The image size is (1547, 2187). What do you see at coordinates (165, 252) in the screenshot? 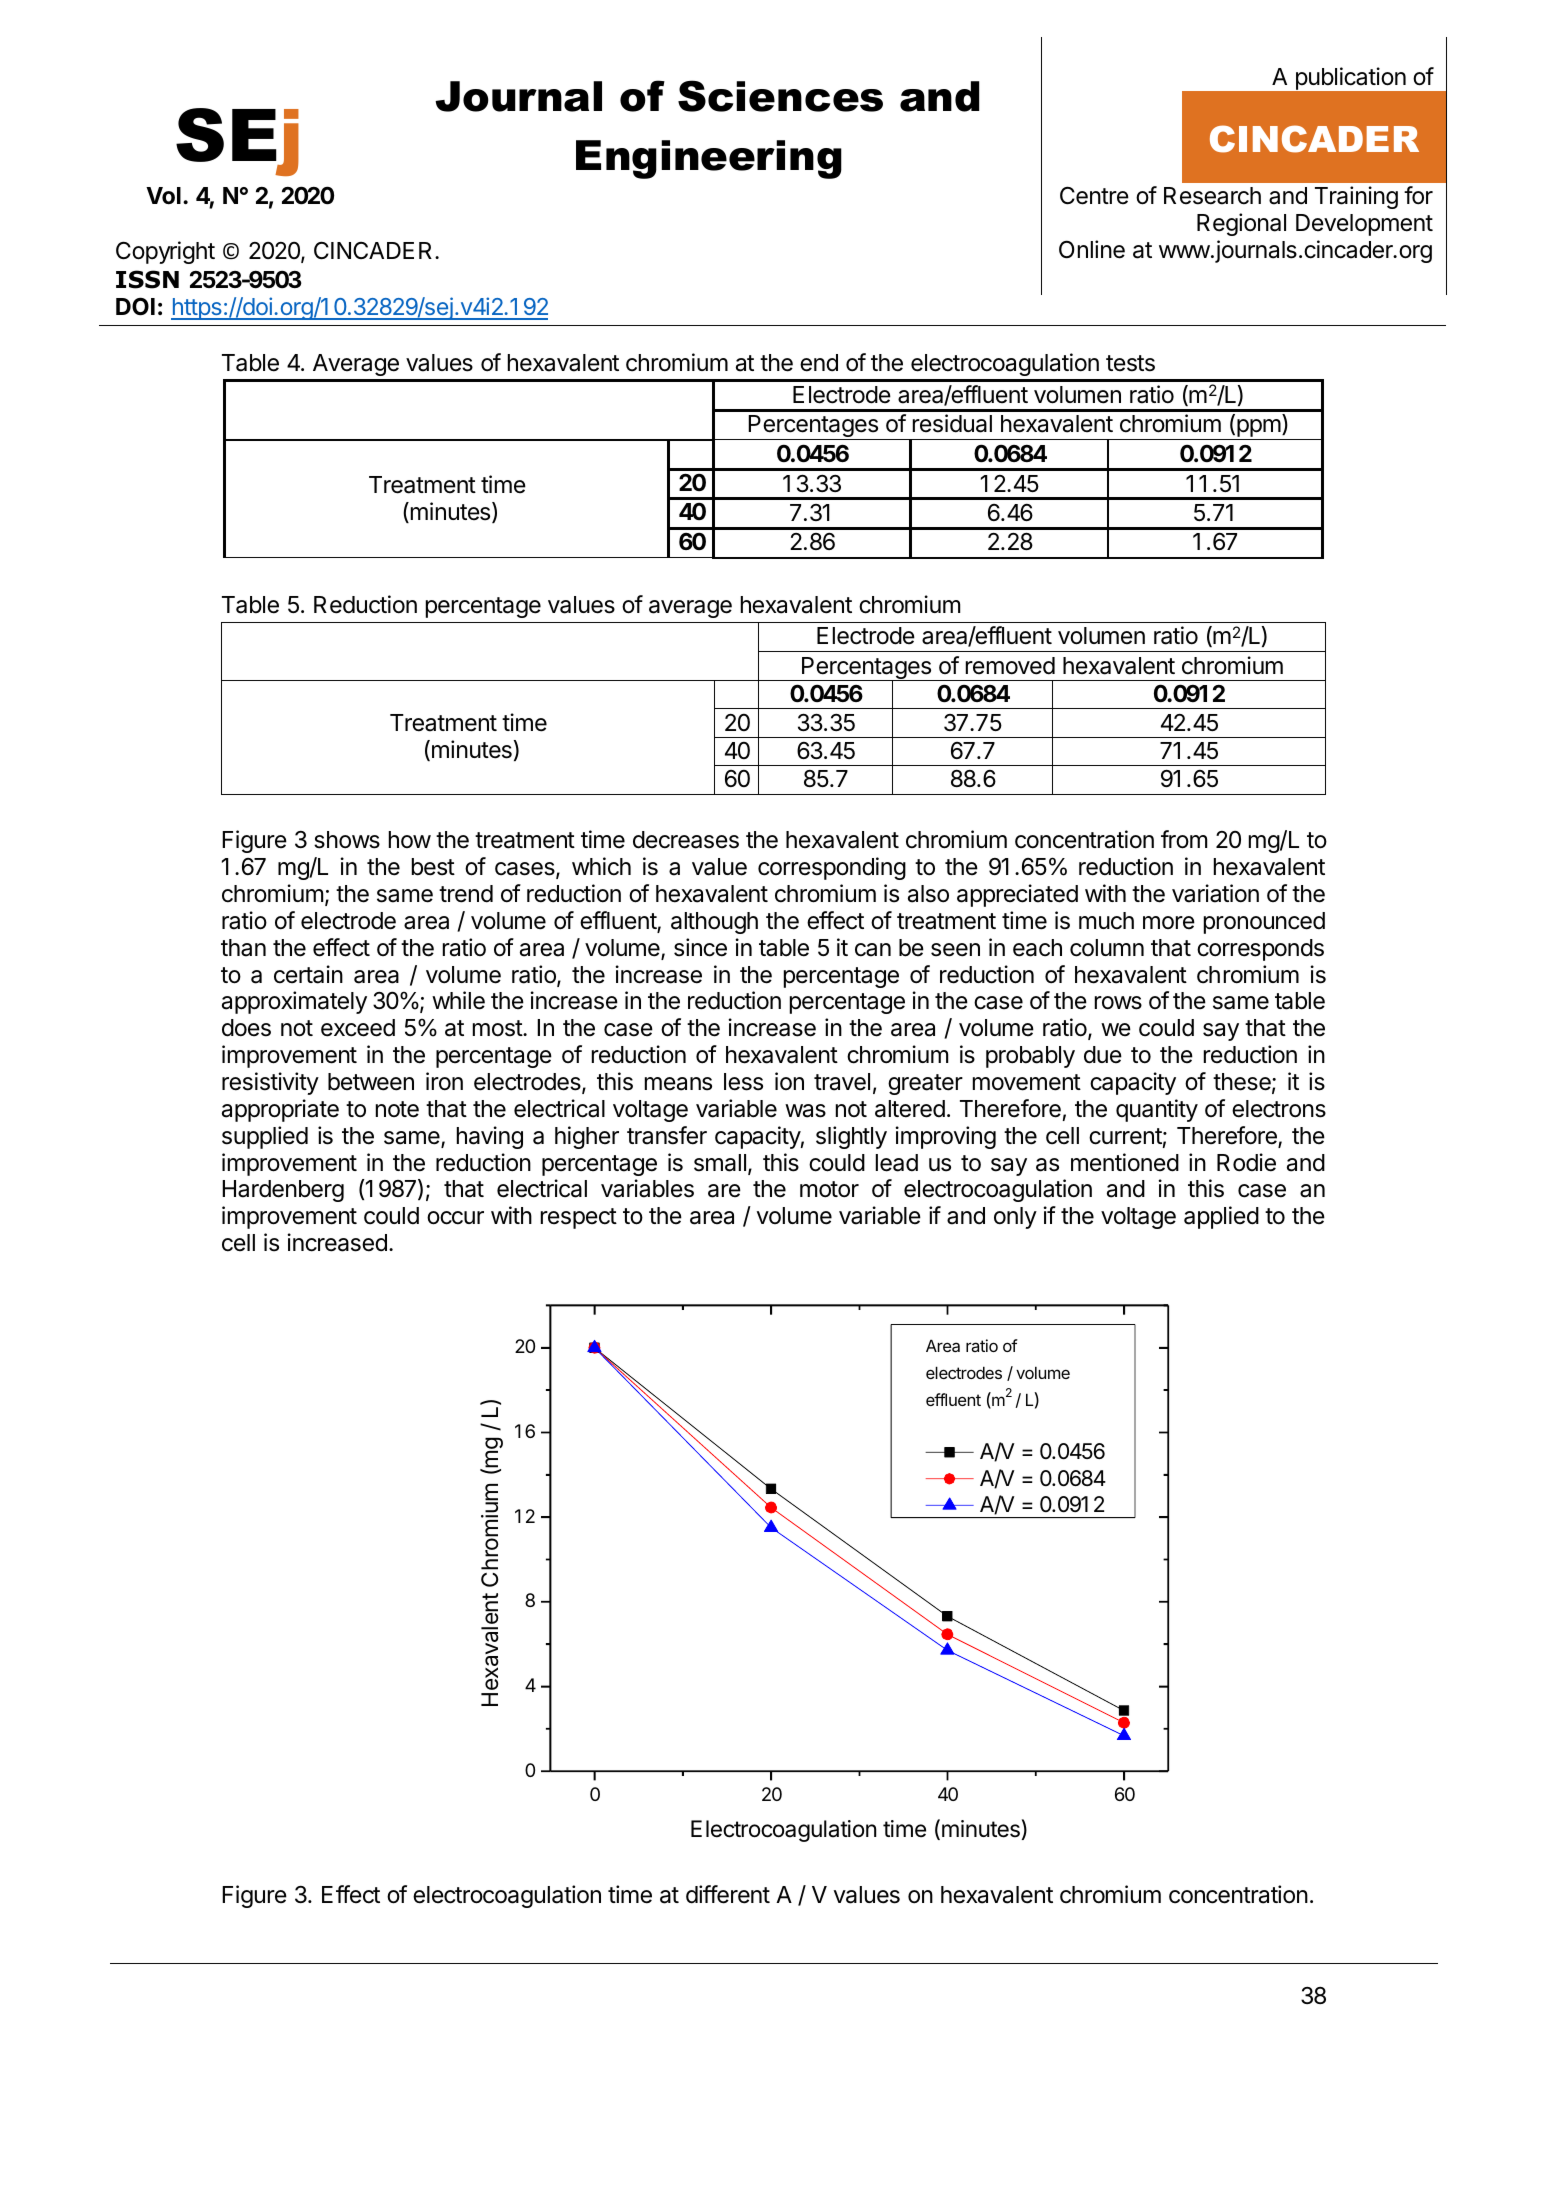
I see `Copyright` at bounding box center [165, 252].
